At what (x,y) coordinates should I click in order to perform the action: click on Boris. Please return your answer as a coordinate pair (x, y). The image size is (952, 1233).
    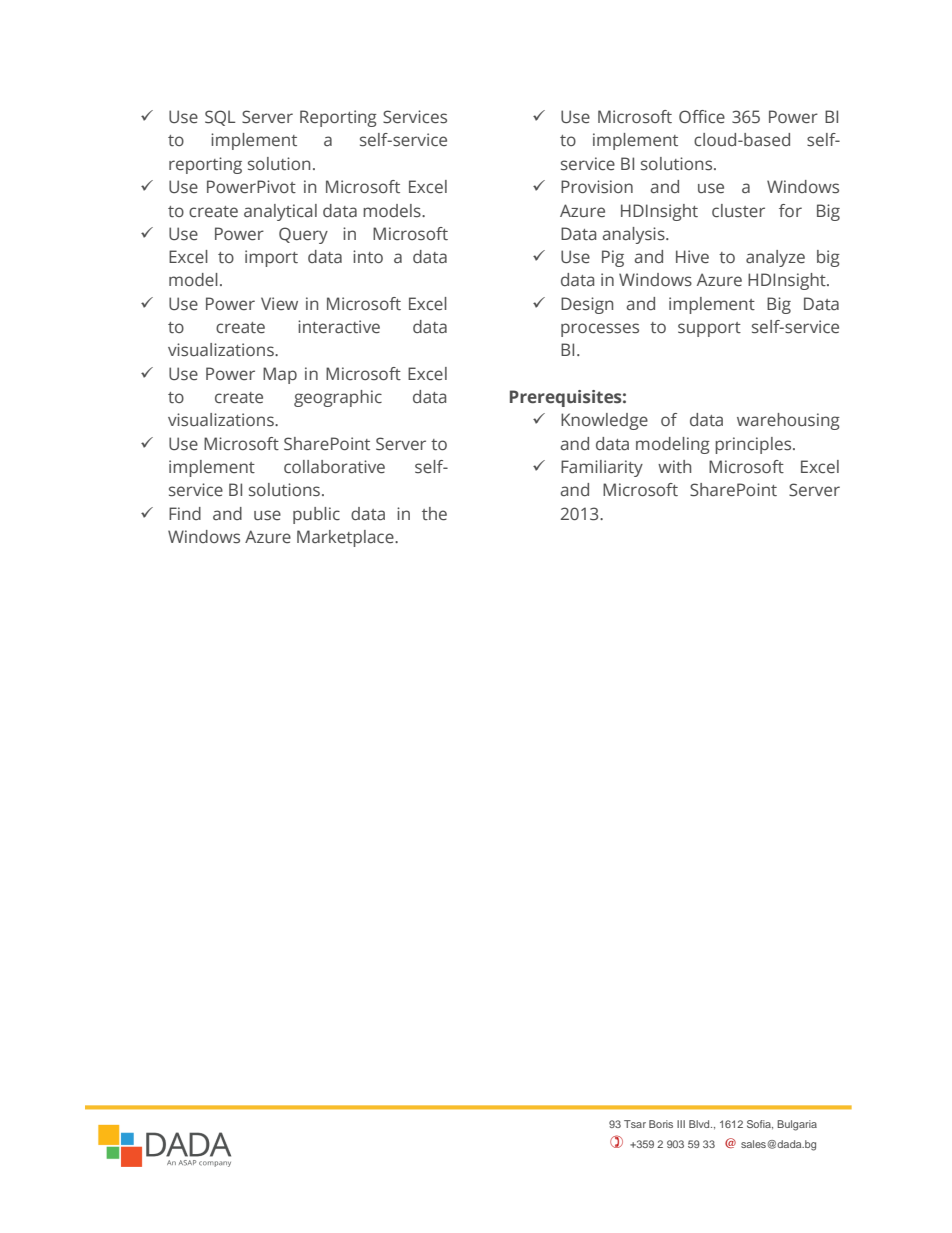
    Looking at the image, I should click on (661, 1124).
